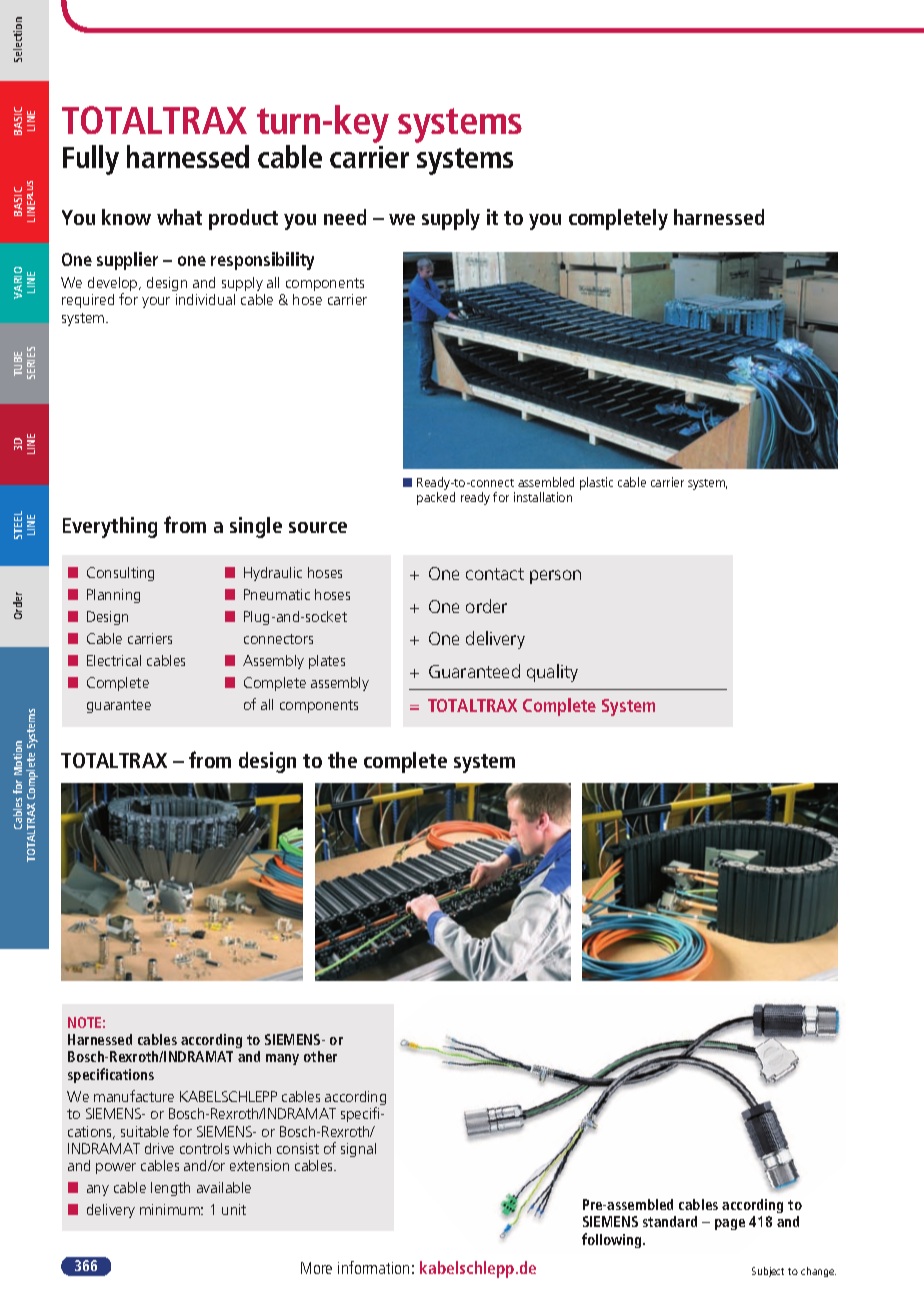  Describe the element at coordinates (596, 483) in the screenshot. I see `plastic` at that location.
